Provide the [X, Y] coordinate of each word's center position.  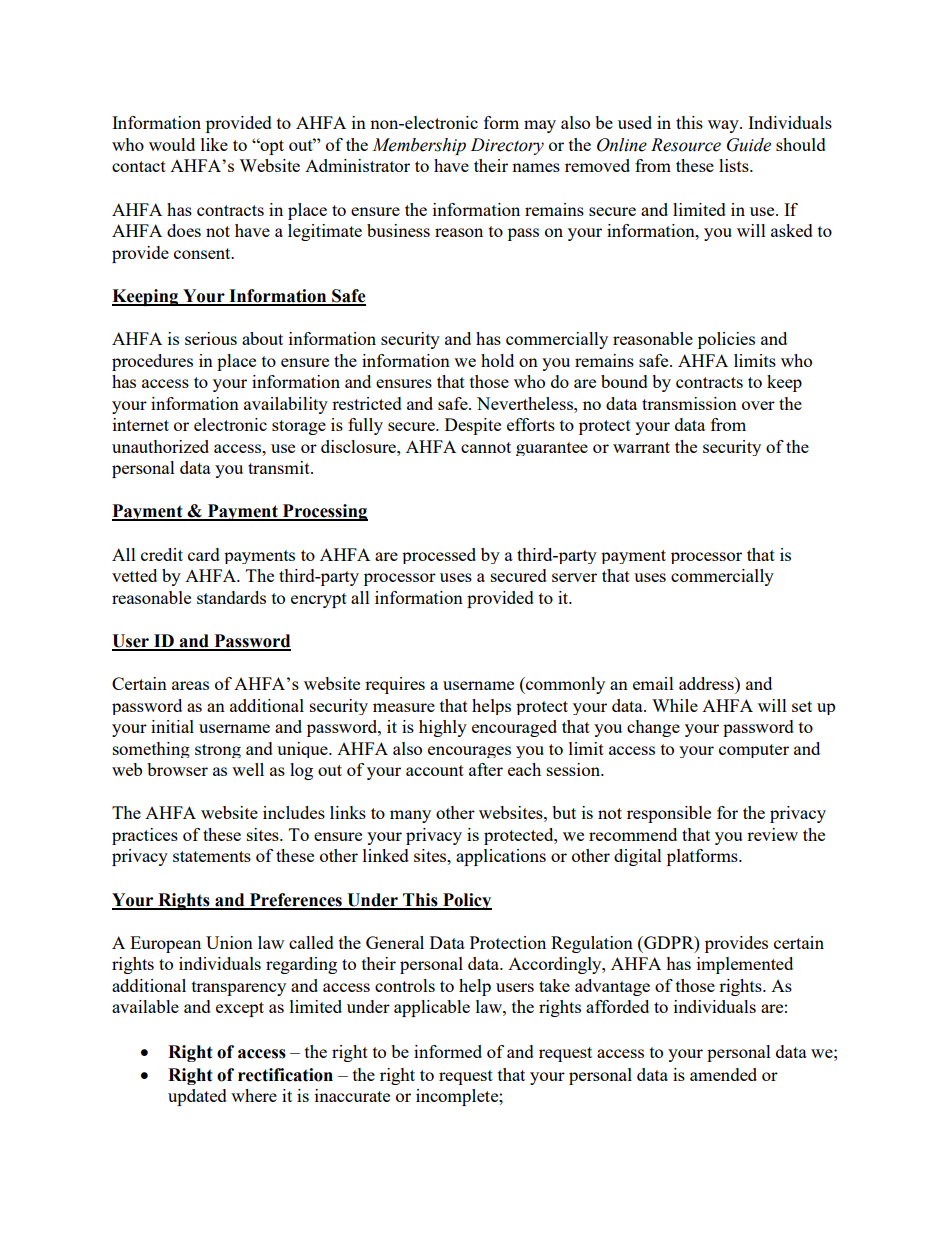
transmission [689, 403]
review [772, 834]
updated [197, 1097]
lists [735, 165]
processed [439, 556]
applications [501, 857]
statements [212, 856]
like [214, 144]
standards [231, 597]
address [707, 683]
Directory [507, 146]
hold [497, 360]
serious [211, 338]
